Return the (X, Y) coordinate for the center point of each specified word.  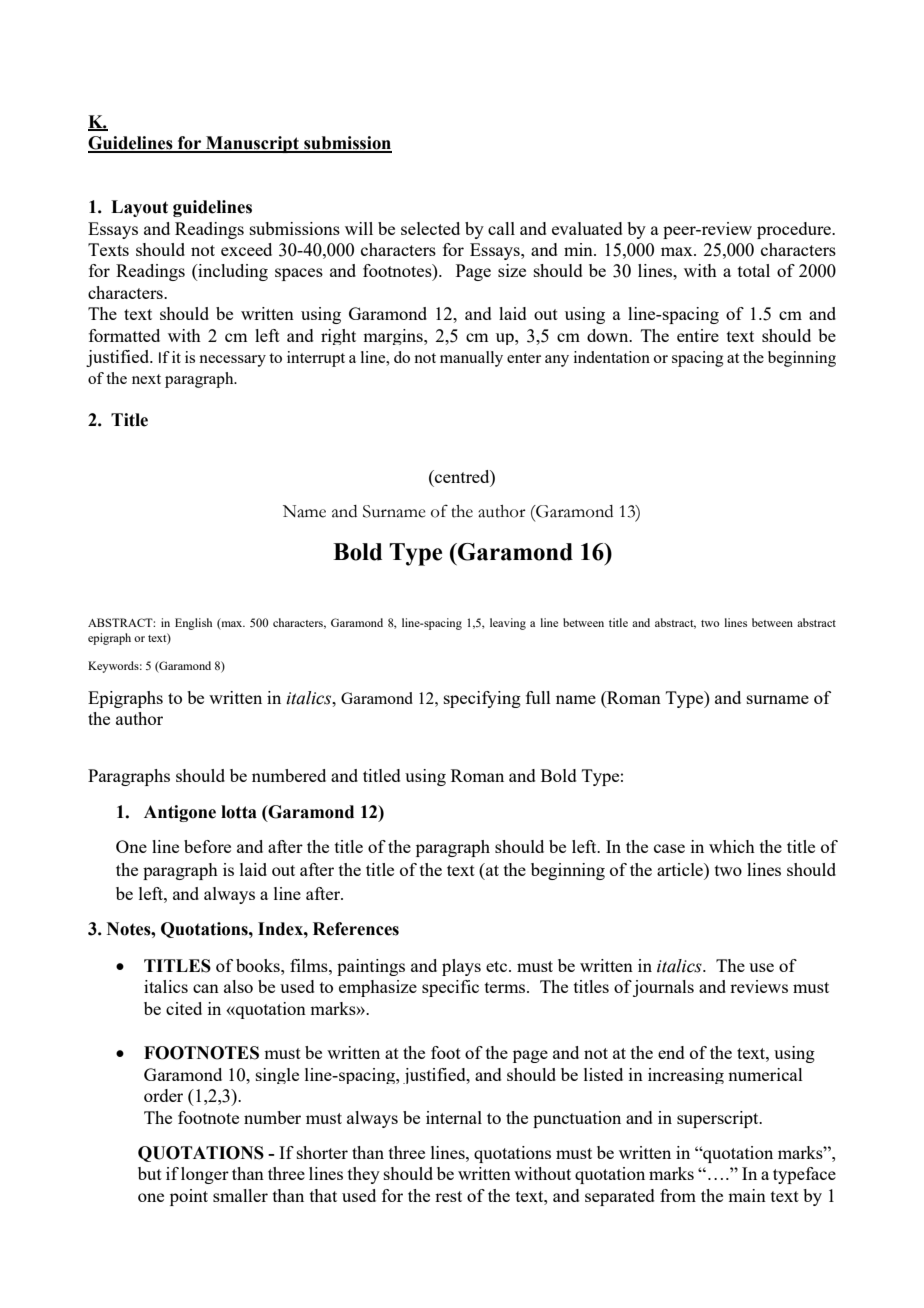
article (681, 869)
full (538, 697)
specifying (482, 699)
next (146, 379)
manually (471, 359)
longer (205, 1175)
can (206, 988)
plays (461, 967)
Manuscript (252, 144)
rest (448, 1196)
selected (430, 228)
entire (698, 335)
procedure (795, 230)
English (193, 624)
